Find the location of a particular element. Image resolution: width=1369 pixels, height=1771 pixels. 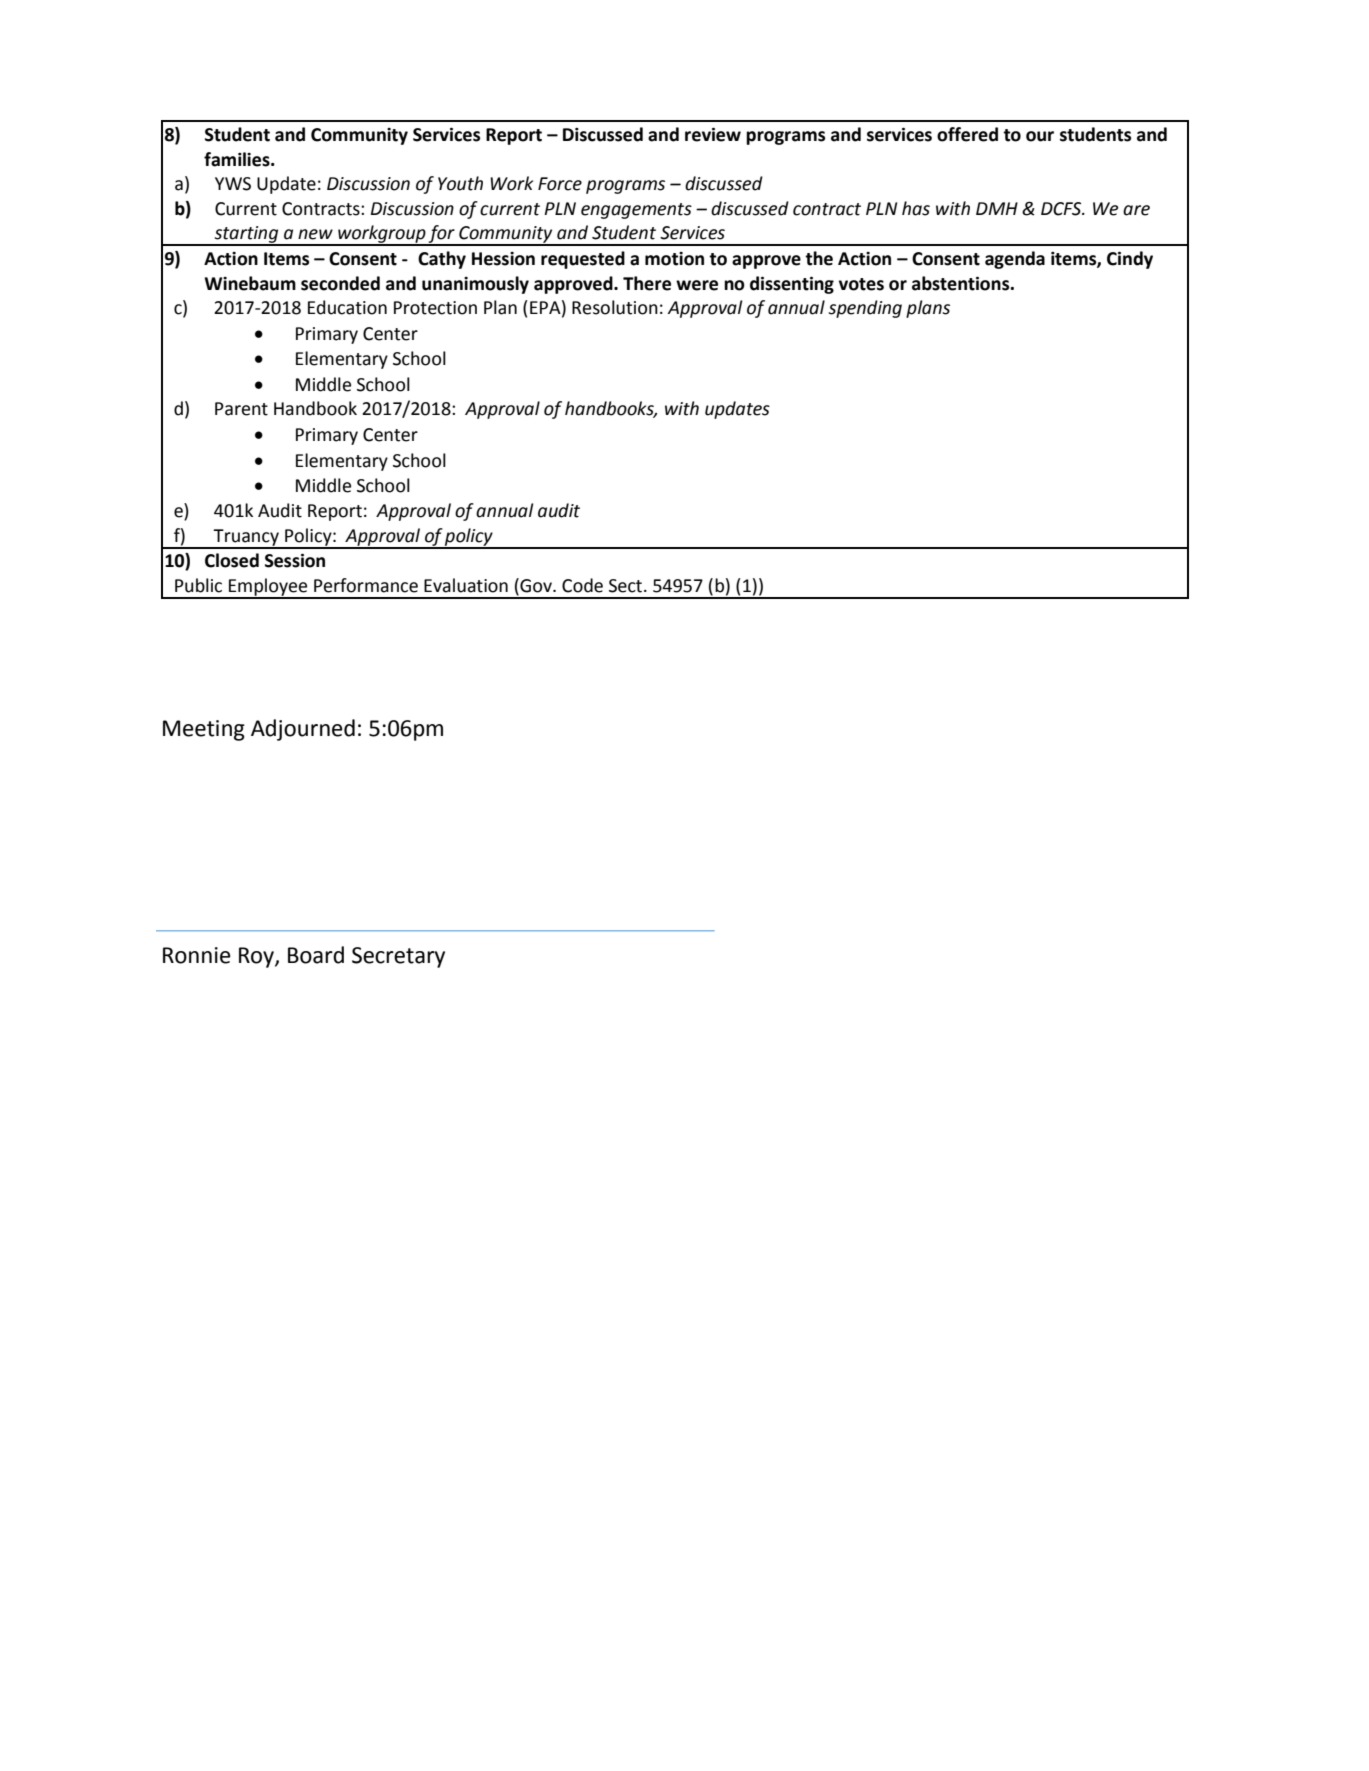

Board is located at coordinates (316, 955).
